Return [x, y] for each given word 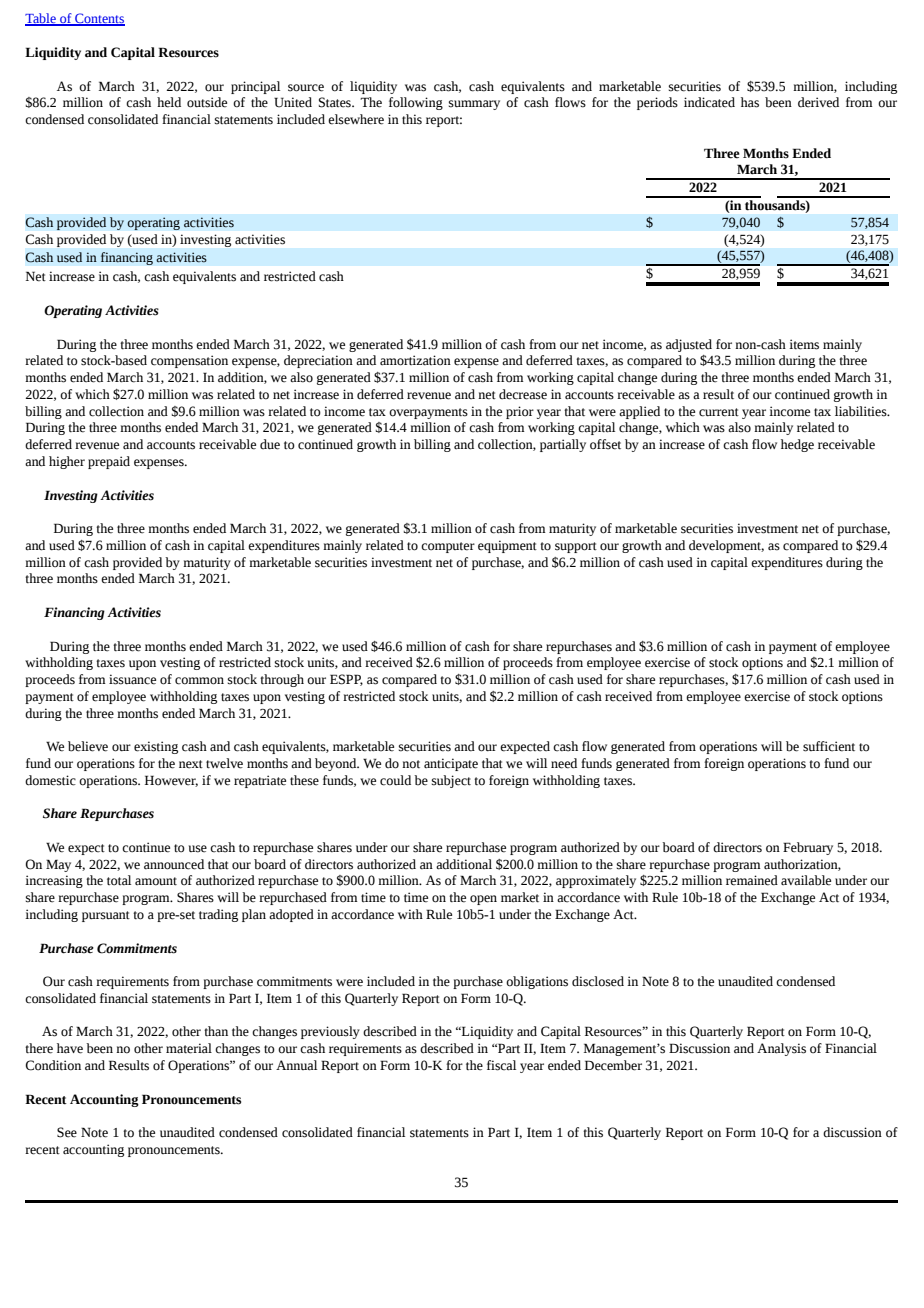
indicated [709, 102]
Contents [99, 19]
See [67, 1132]
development [726, 546]
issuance [132, 679]
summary [474, 105]
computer [448, 547]
